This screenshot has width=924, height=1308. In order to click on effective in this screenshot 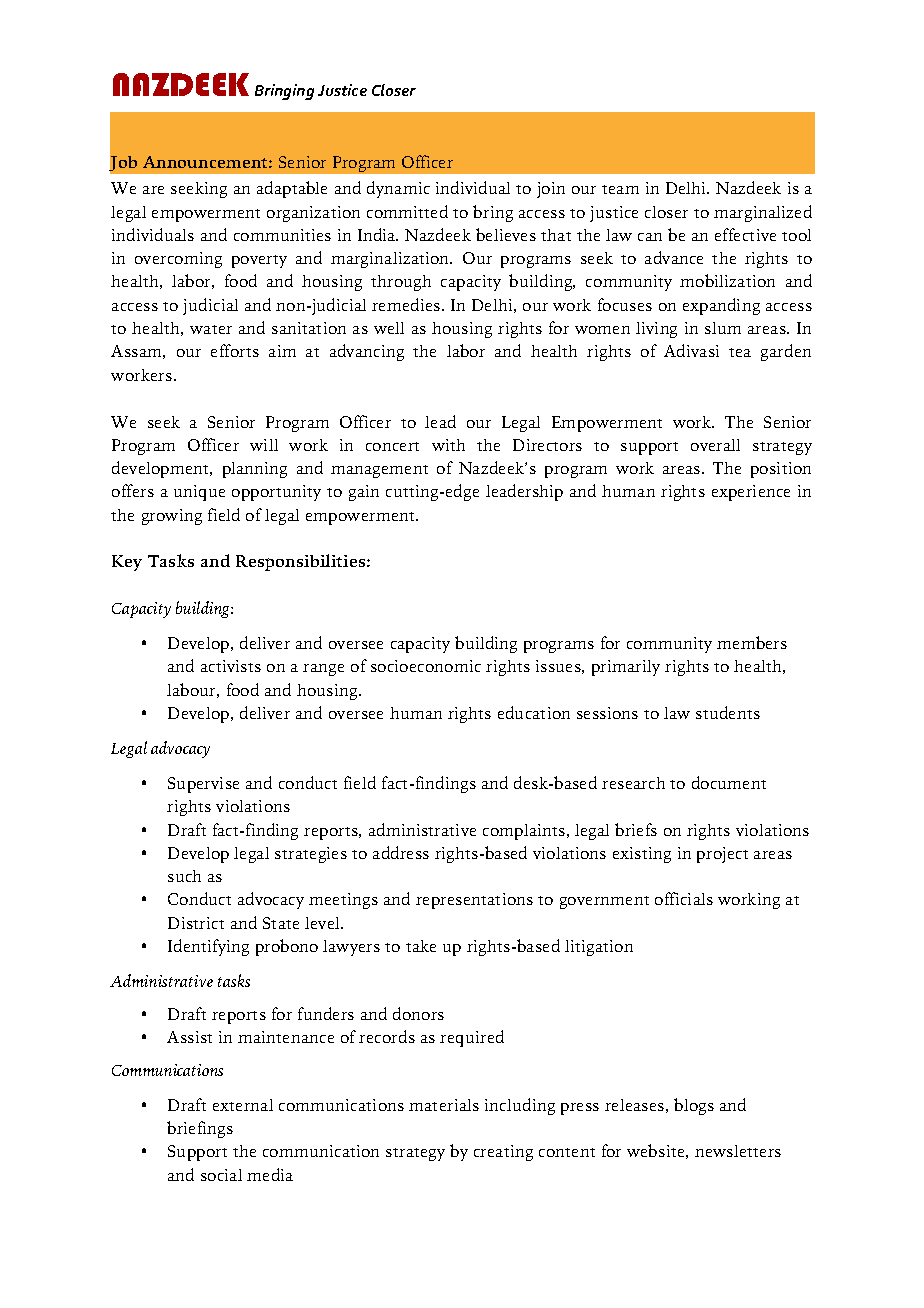, I will do `click(745, 234)`.
